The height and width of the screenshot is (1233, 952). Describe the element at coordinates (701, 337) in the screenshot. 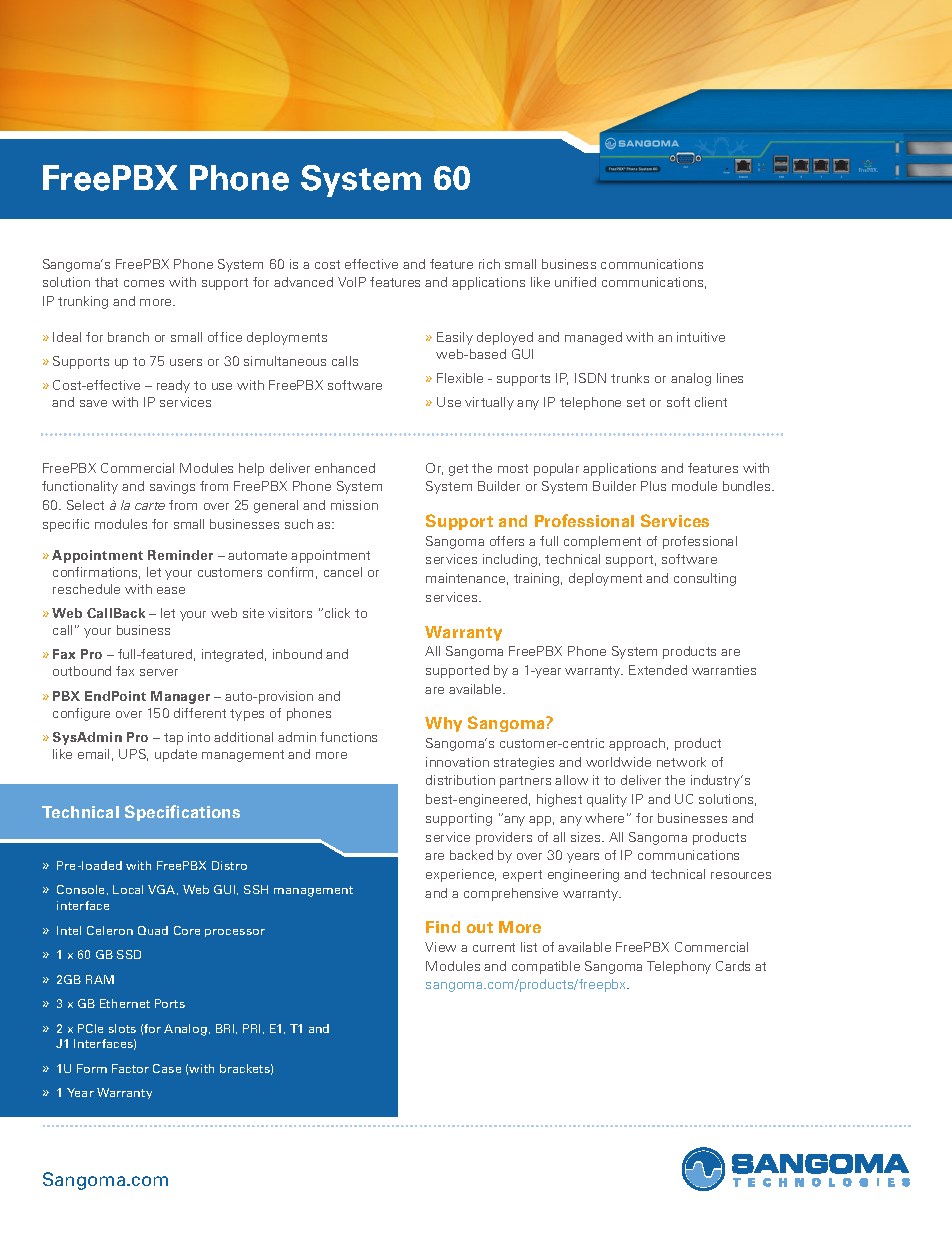

I see `intuitive` at that location.
